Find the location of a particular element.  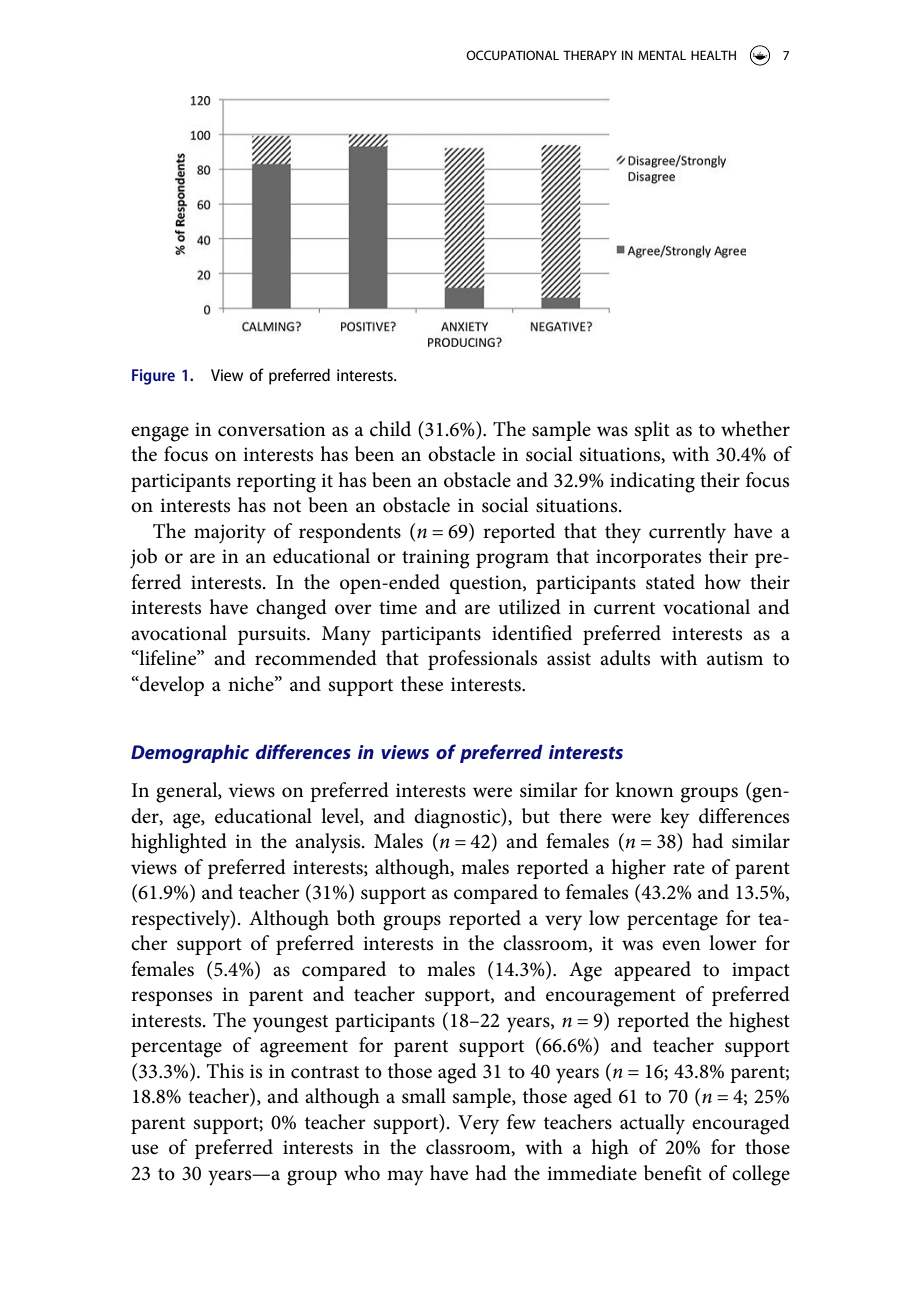

Figure is located at coordinates (153, 377).
